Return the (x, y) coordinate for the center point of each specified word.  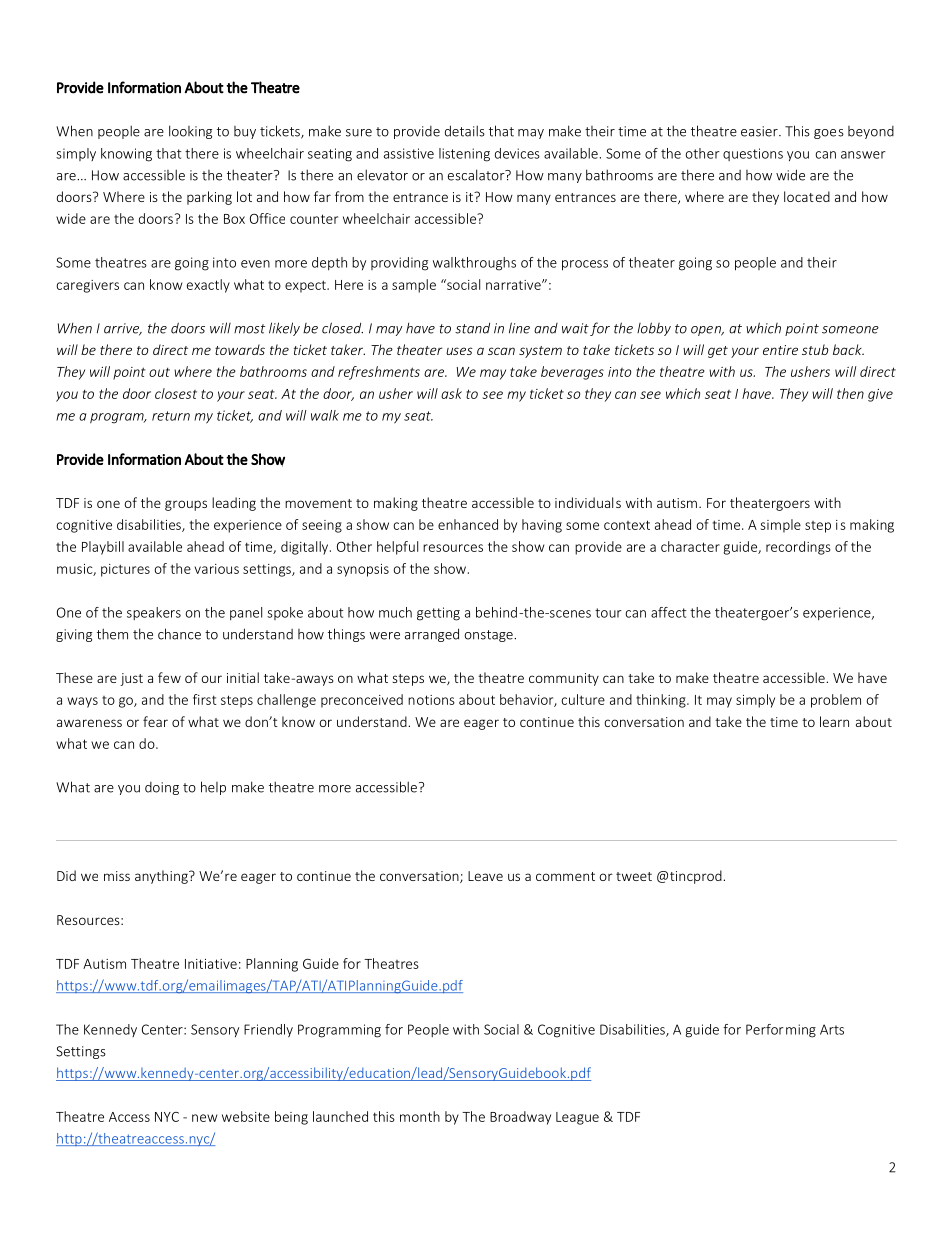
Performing (781, 1031)
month (420, 1116)
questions (753, 154)
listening (464, 155)
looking (190, 132)
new (204, 1118)
